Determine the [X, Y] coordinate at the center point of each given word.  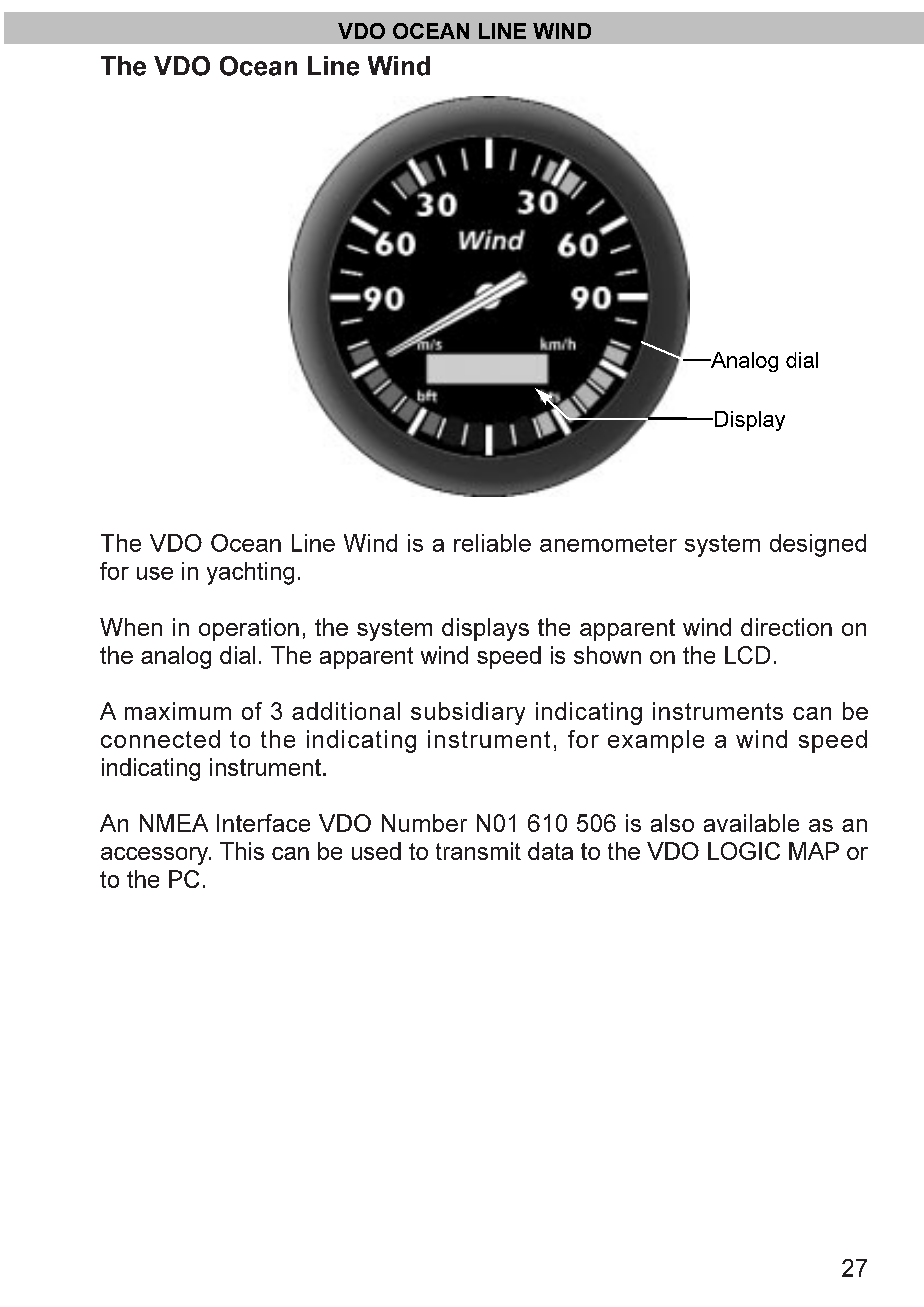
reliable [492, 543]
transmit [478, 851]
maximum [178, 711]
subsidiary [468, 713]
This [242, 851]
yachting [250, 573]
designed [818, 545]
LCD [747, 655]
